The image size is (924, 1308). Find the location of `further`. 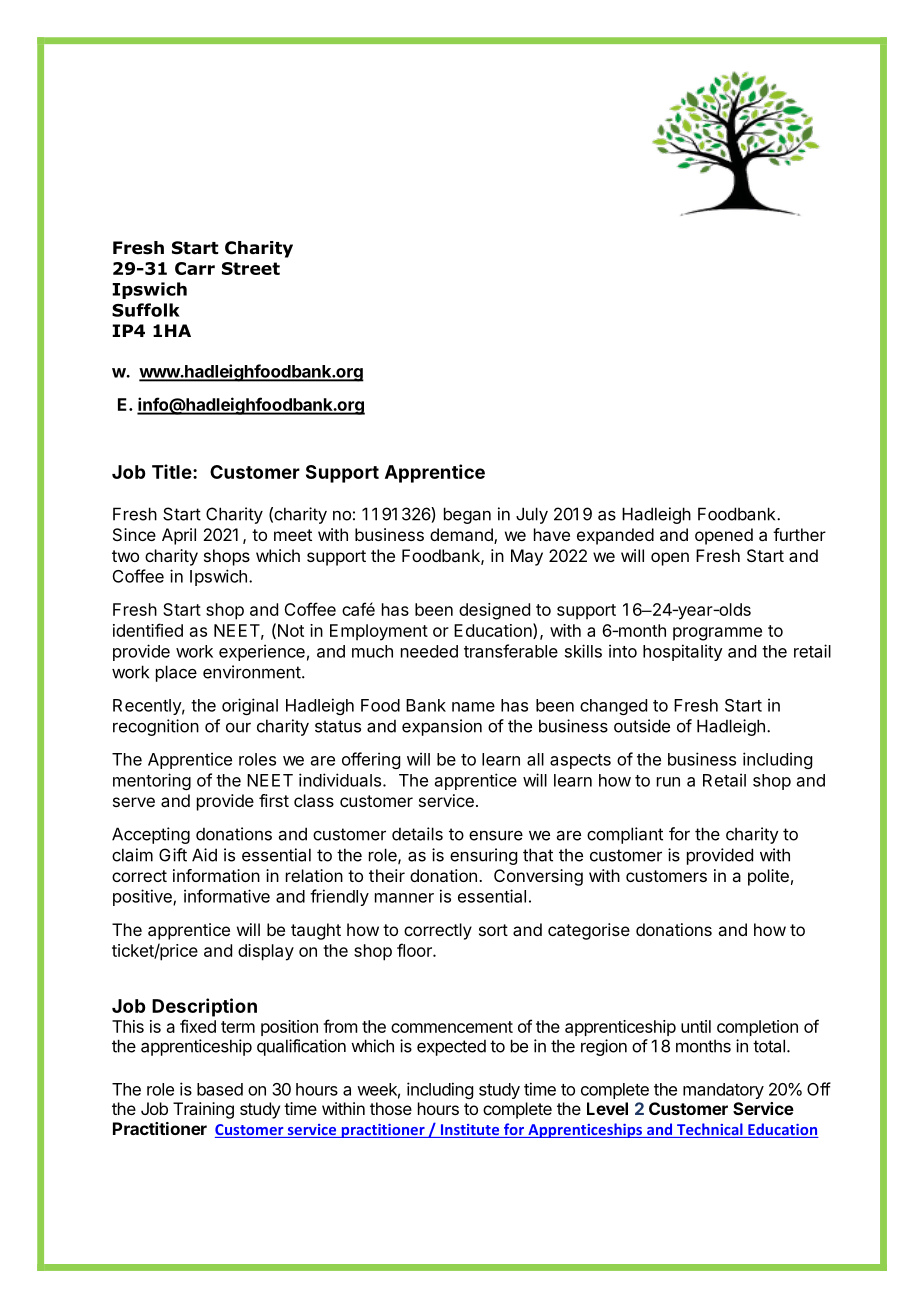

further is located at coordinates (799, 534).
